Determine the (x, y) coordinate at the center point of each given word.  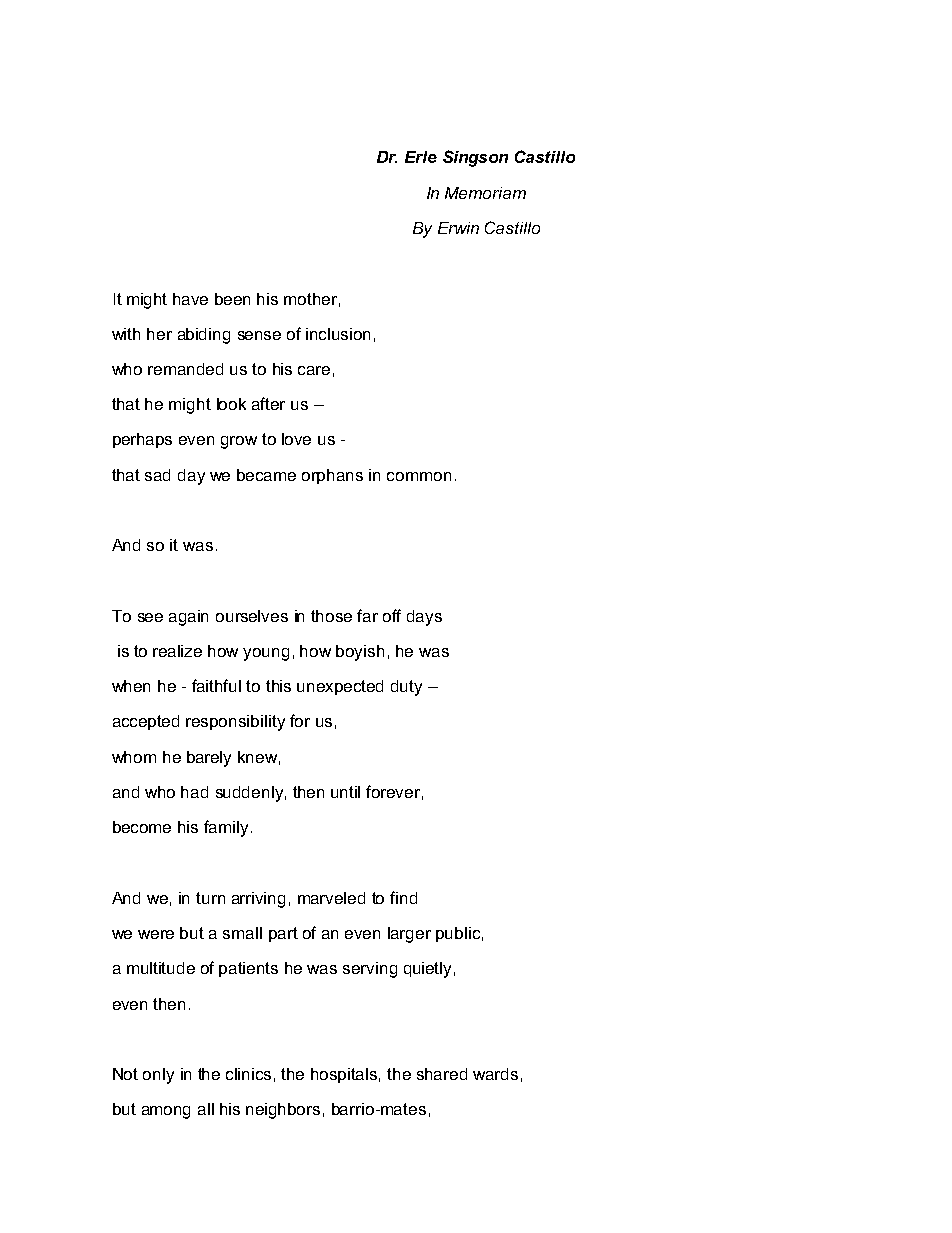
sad (157, 475)
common (419, 476)
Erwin (458, 228)
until (345, 792)
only (158, 1076)
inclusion (338, 334)
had (194, 792)
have (190, 299)
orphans (332, 476)
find (403, 897)
